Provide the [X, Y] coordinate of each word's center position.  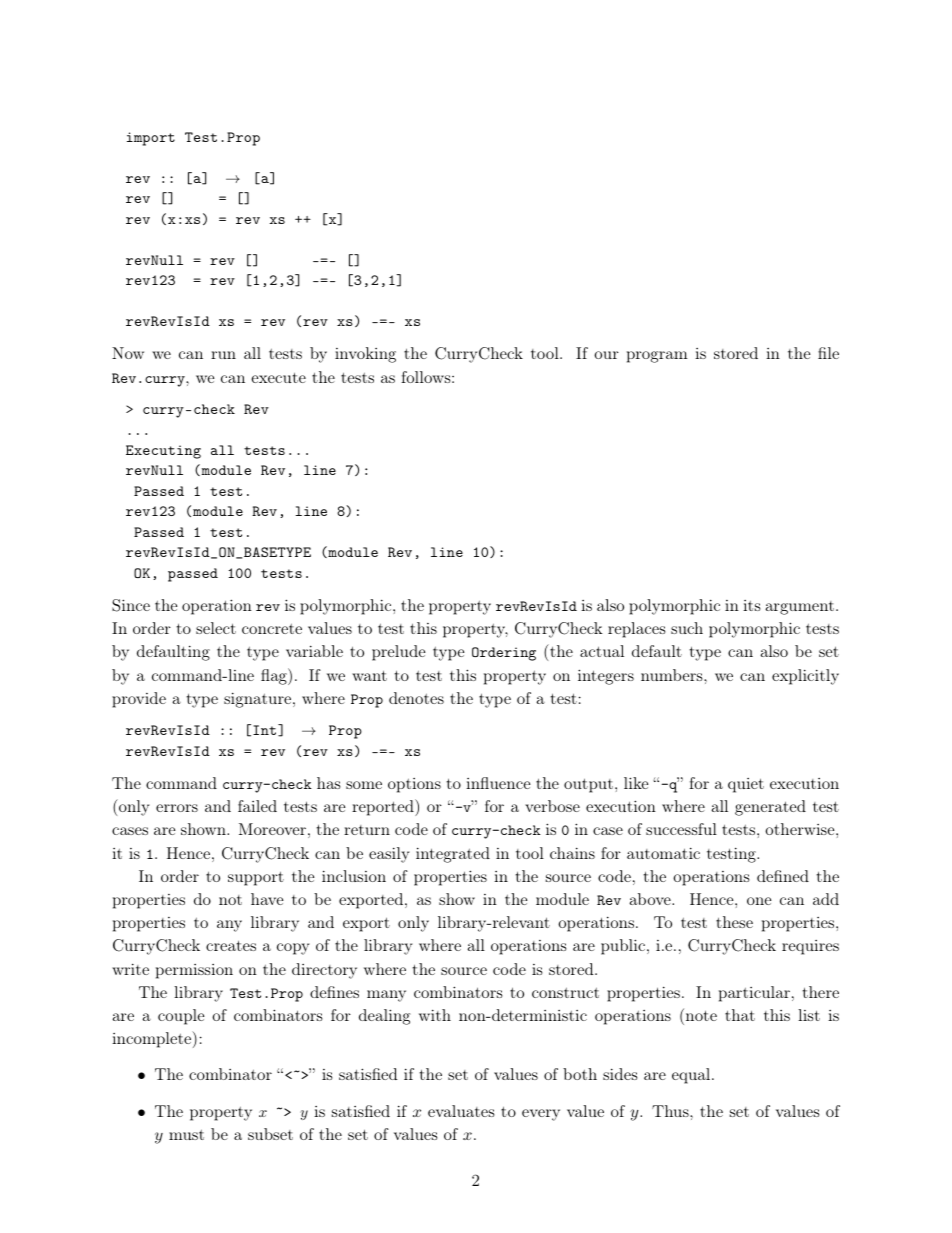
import [151, 139]
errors [177, 808]
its [751, 605]
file [828, 353]
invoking [365, 355]
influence [498, 783]
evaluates [461, 1111]
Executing [163, 452]
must [186, 1135]
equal [691, 1076]
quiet [746, 785]
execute [278, 377]
